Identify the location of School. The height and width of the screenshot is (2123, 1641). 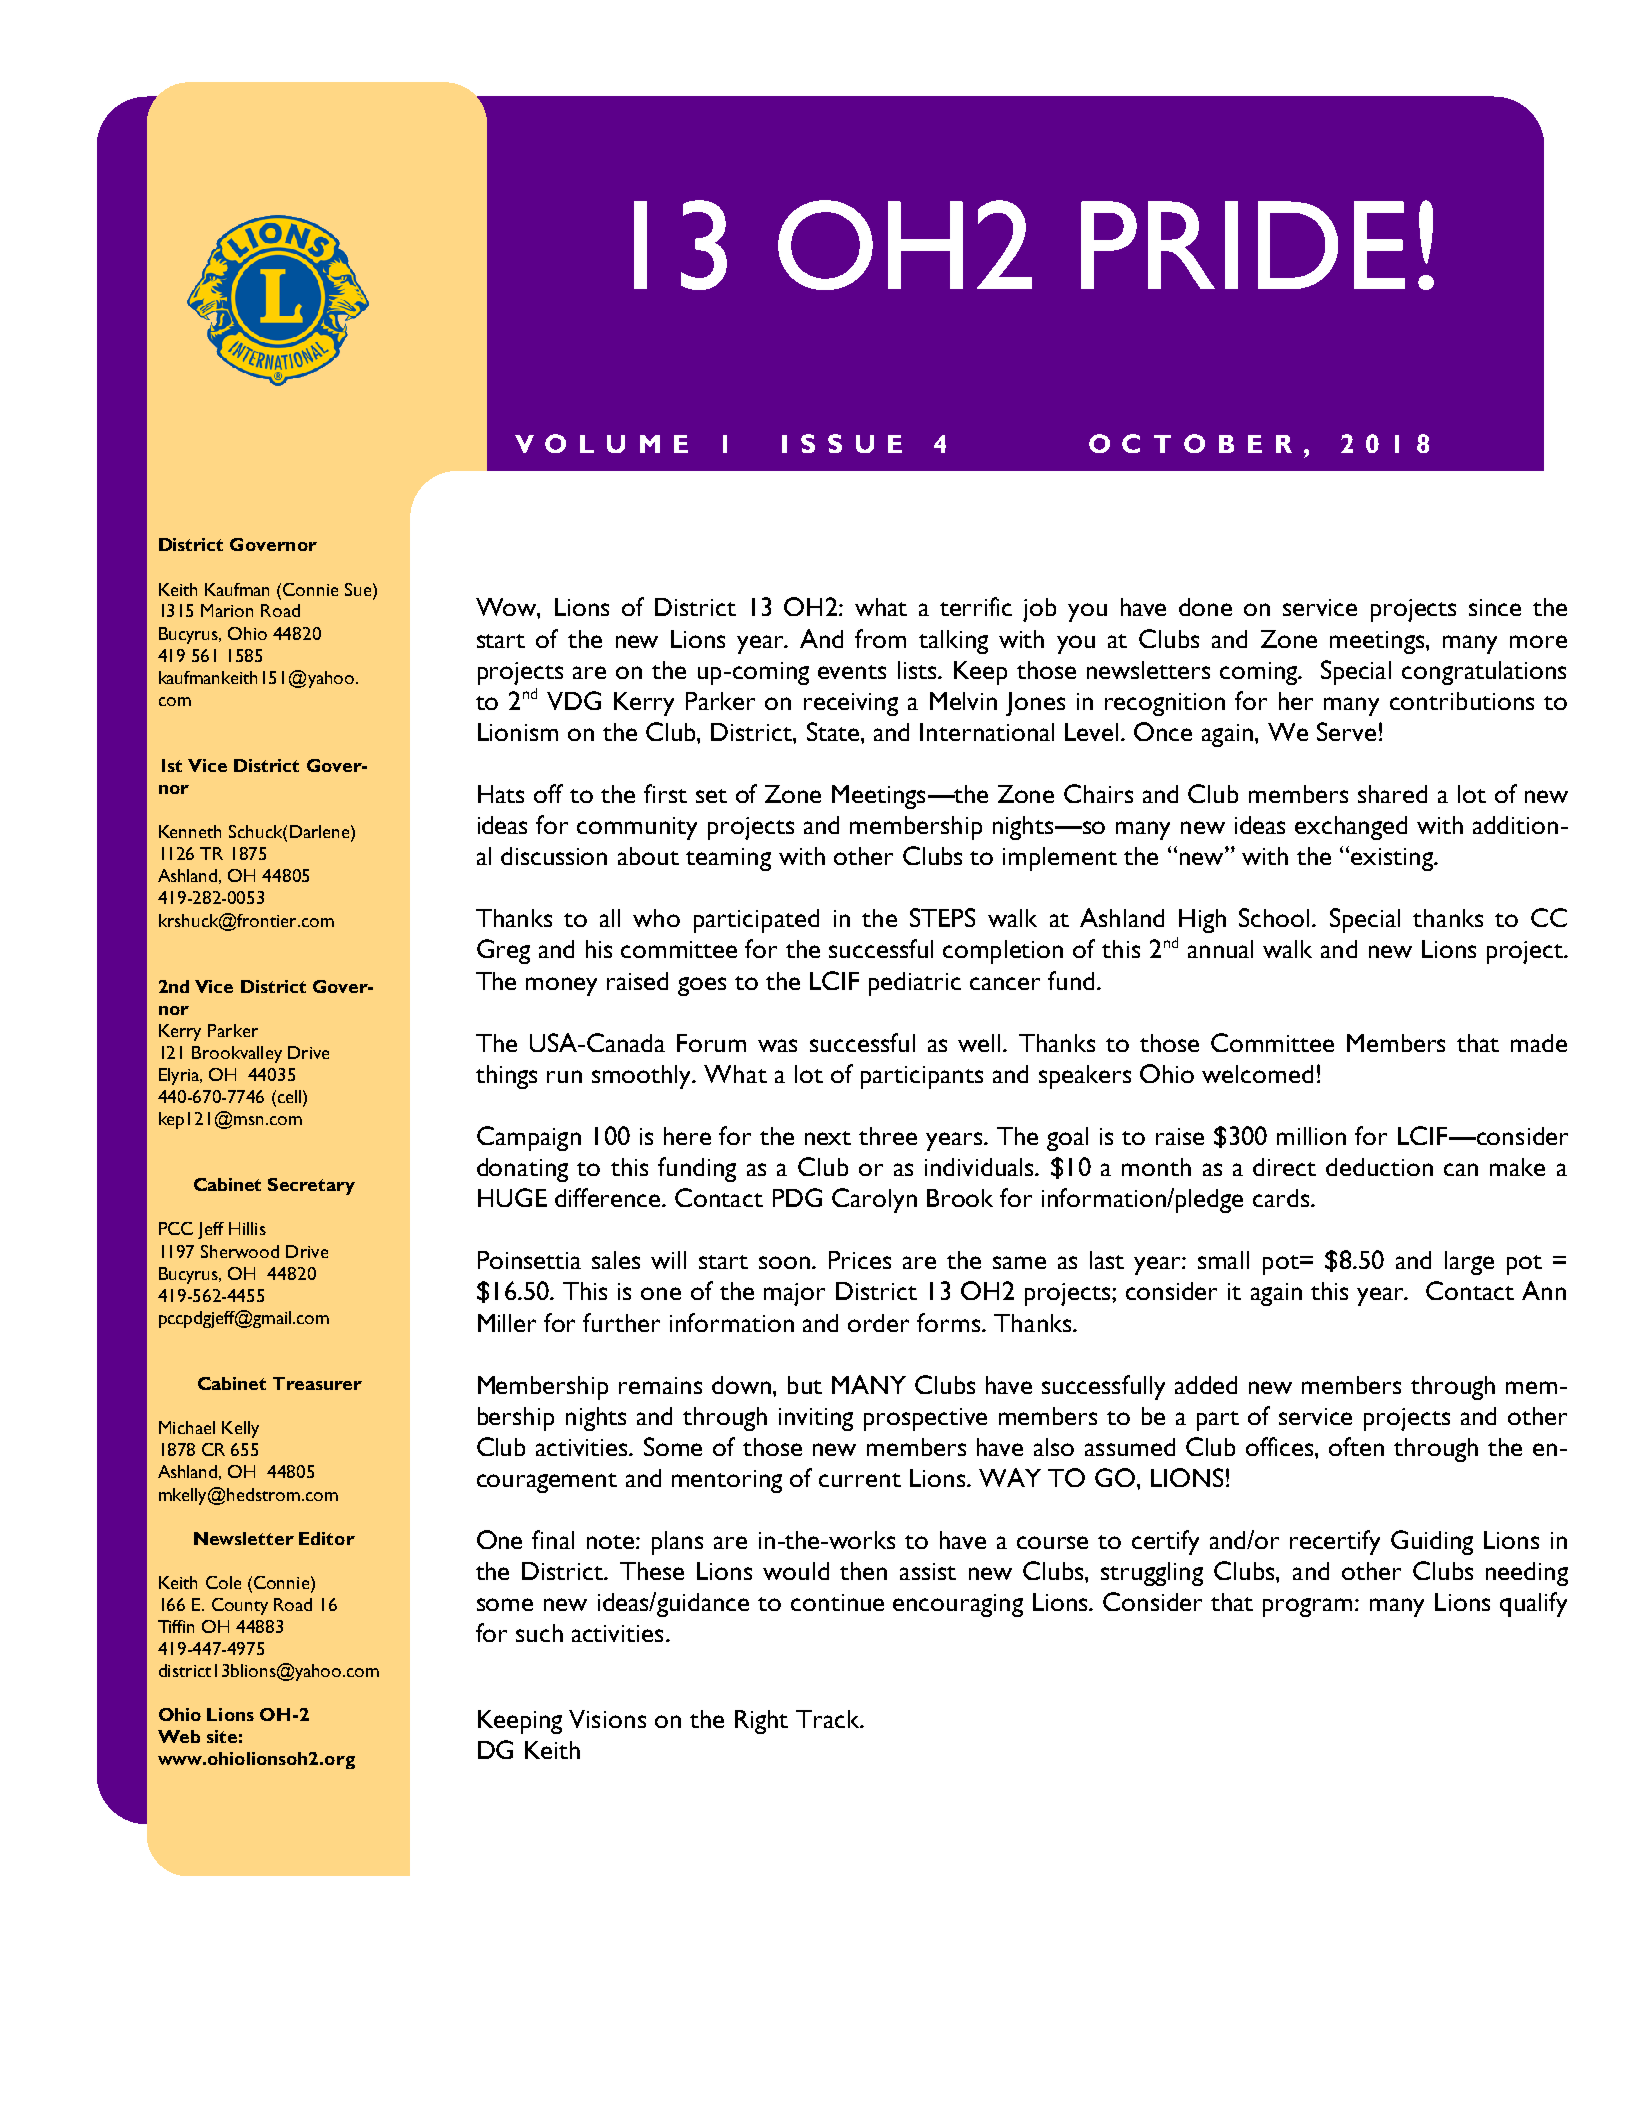
(1274, 917).
